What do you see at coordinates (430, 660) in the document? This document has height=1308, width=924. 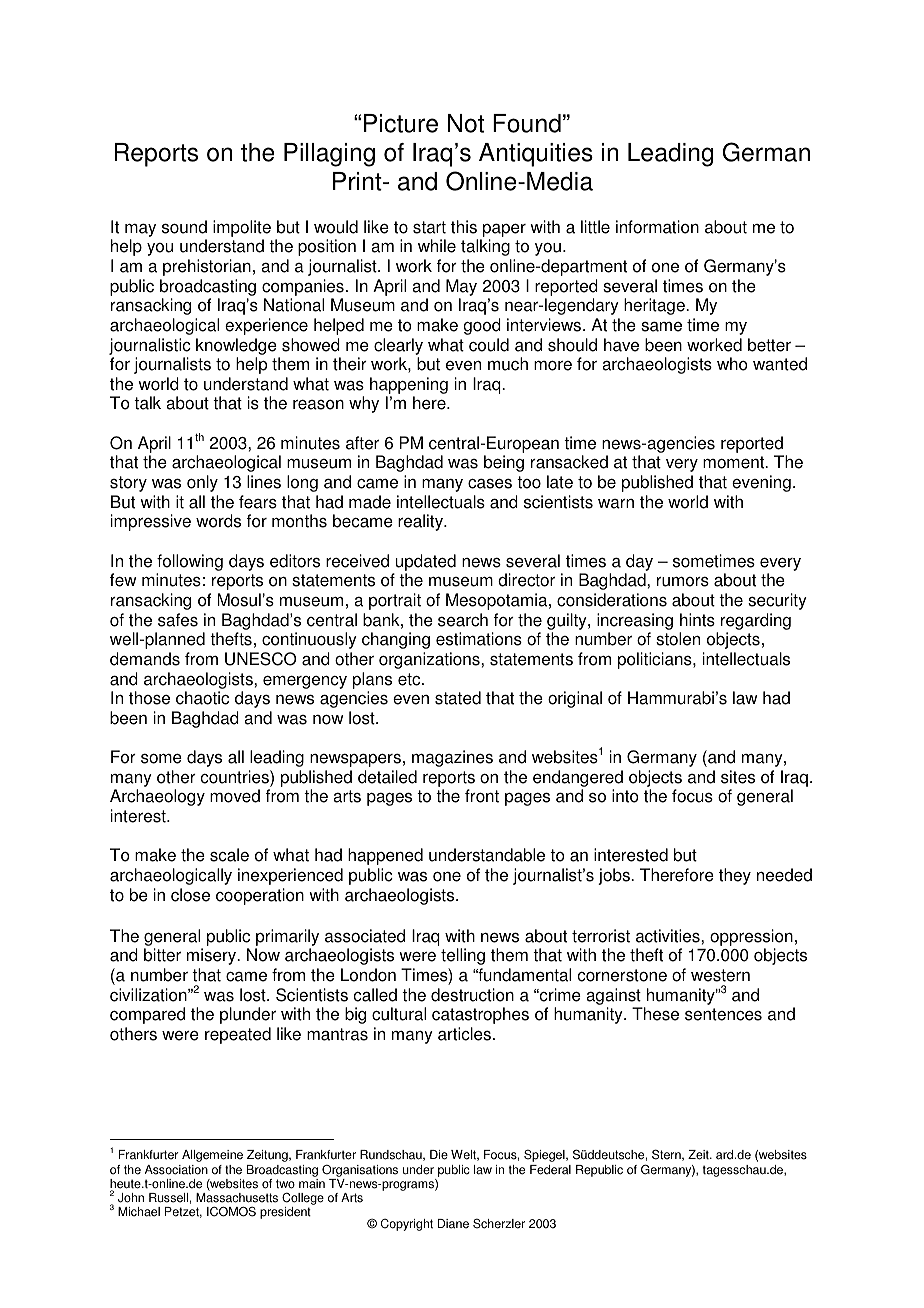 I see `organizations` at bounding box center [430, 660].
